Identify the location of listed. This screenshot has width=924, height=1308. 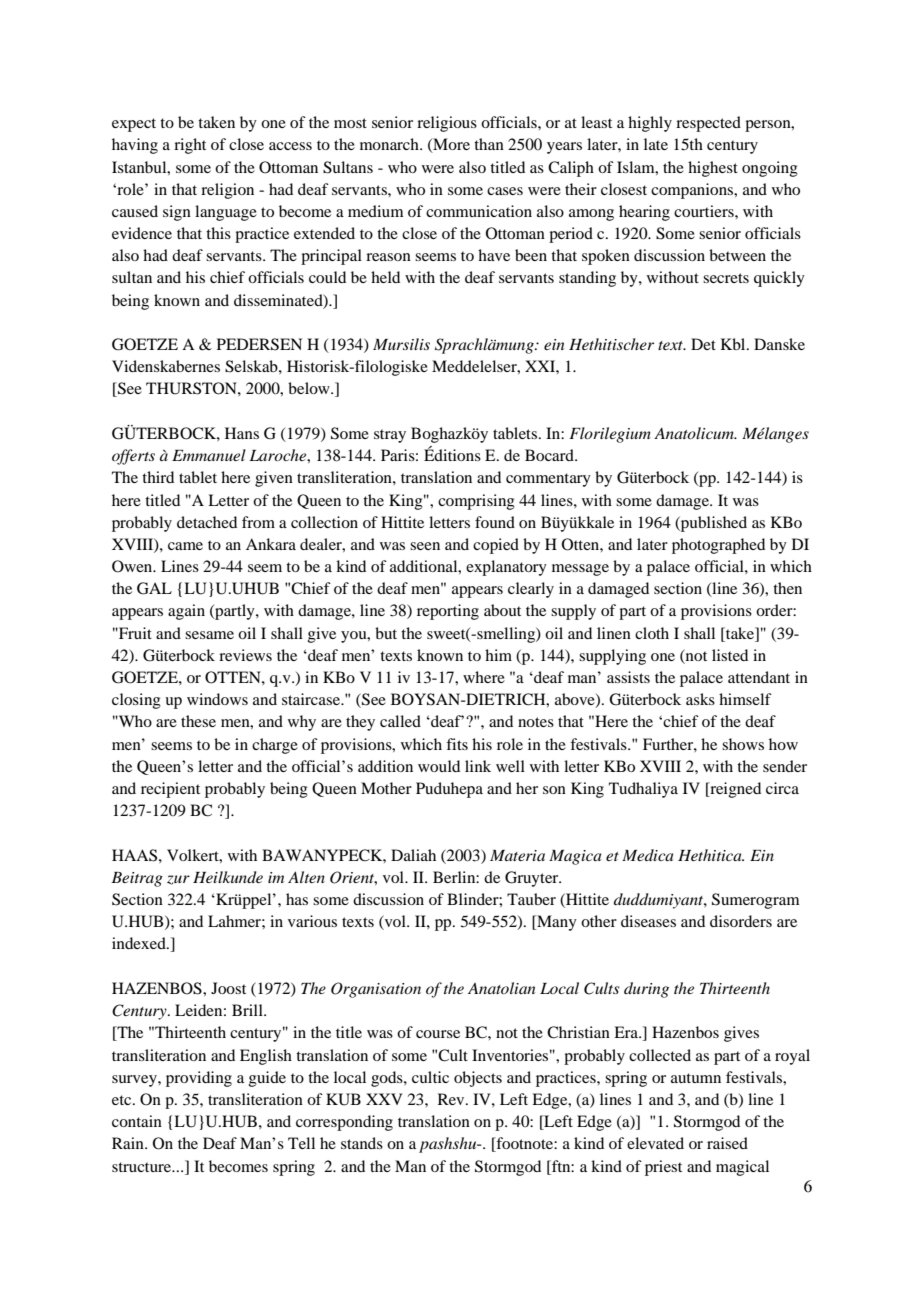
(730, 655).
